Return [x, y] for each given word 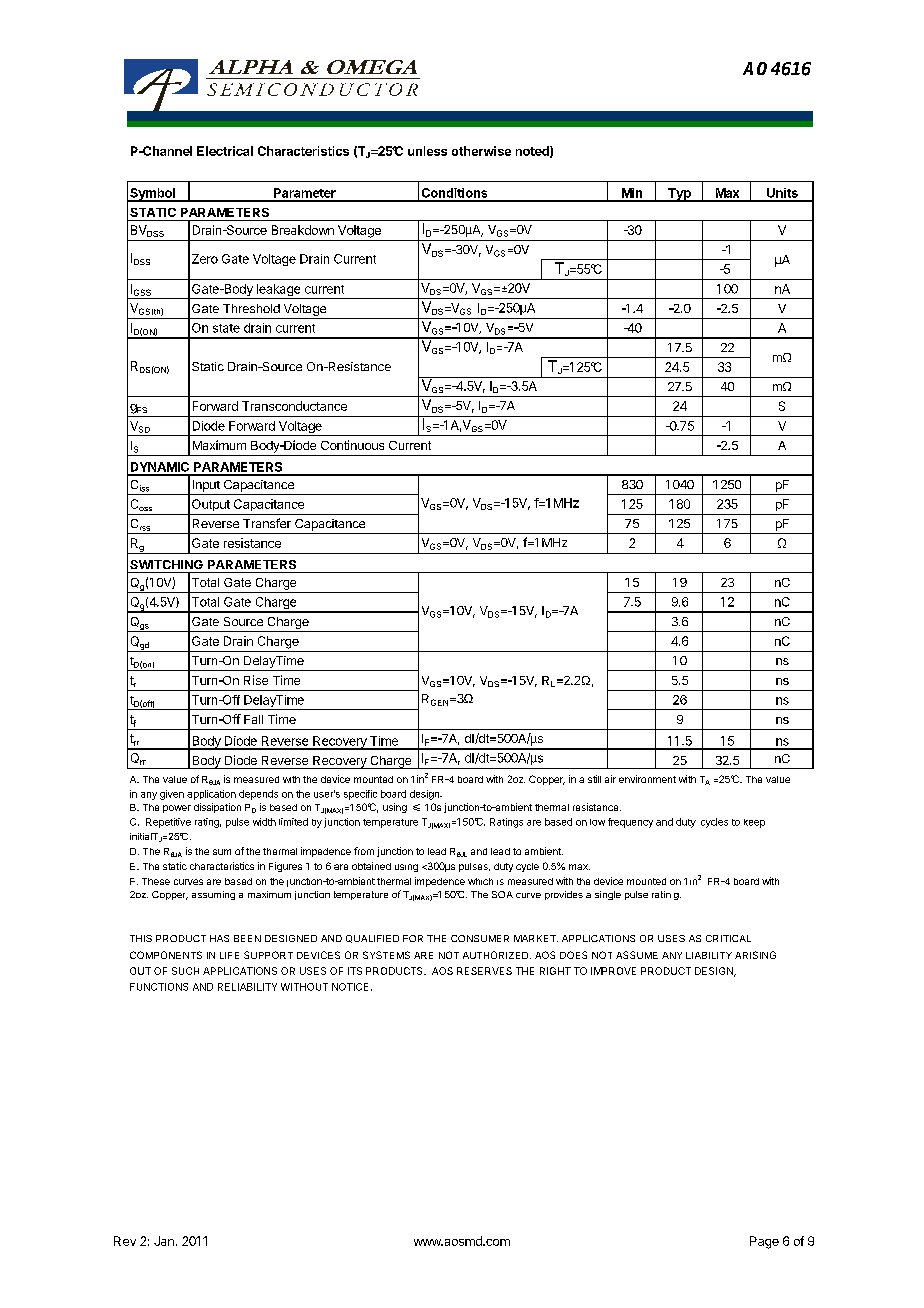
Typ [679, 195]
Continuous [352, 445]
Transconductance [294, 406]
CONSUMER [480, 938]
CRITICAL [728, 938]
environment [647, 779]
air [610, 779]
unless [427, 151]
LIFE [229, 955]
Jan [164, 1241]
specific [360, 795]
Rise [256, 680]
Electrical [225, 151]
